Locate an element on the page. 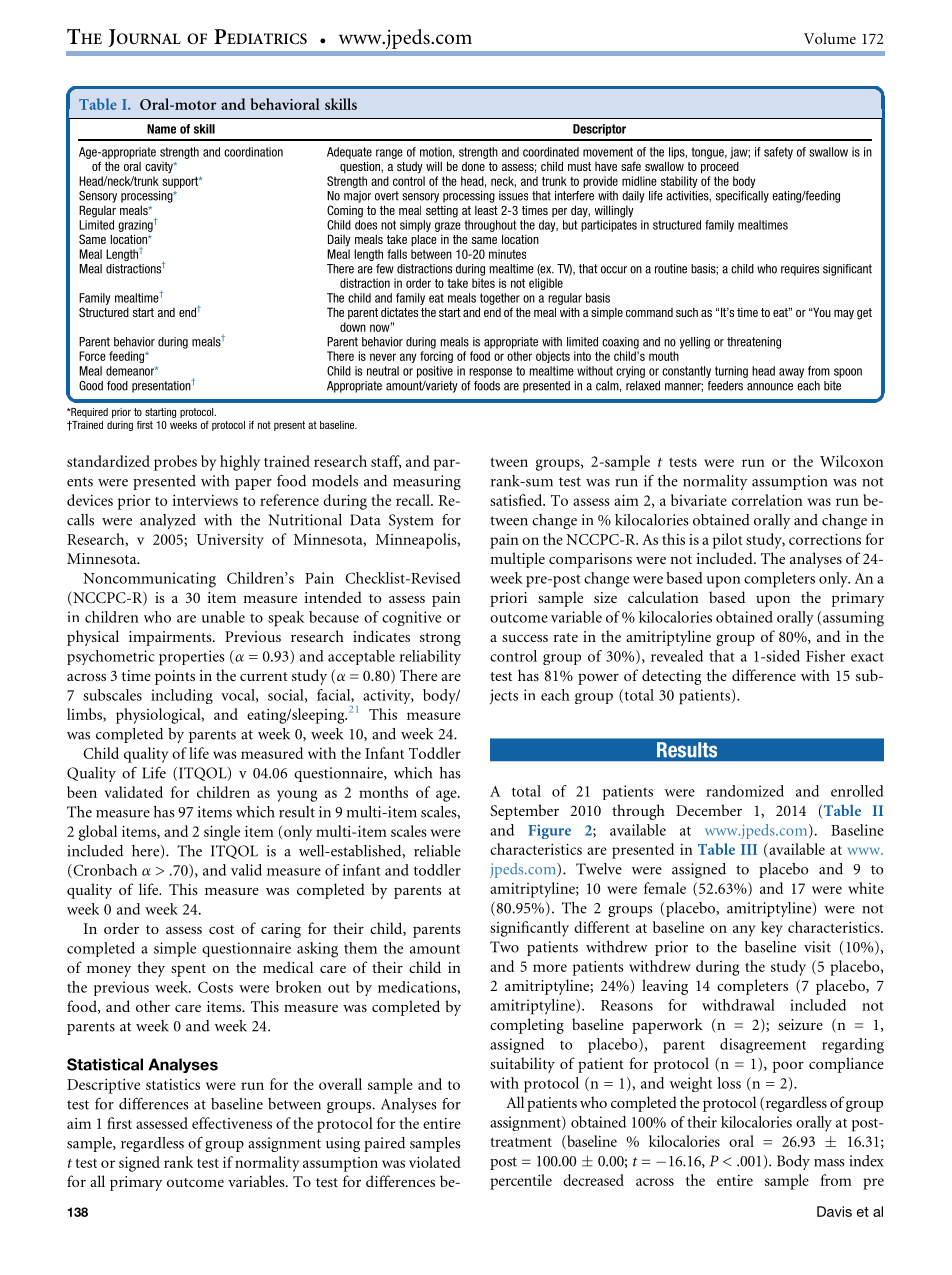 Image resolution: width=952 pixels, height=1275 pixels. Name is located at coordinates (161, 129).
